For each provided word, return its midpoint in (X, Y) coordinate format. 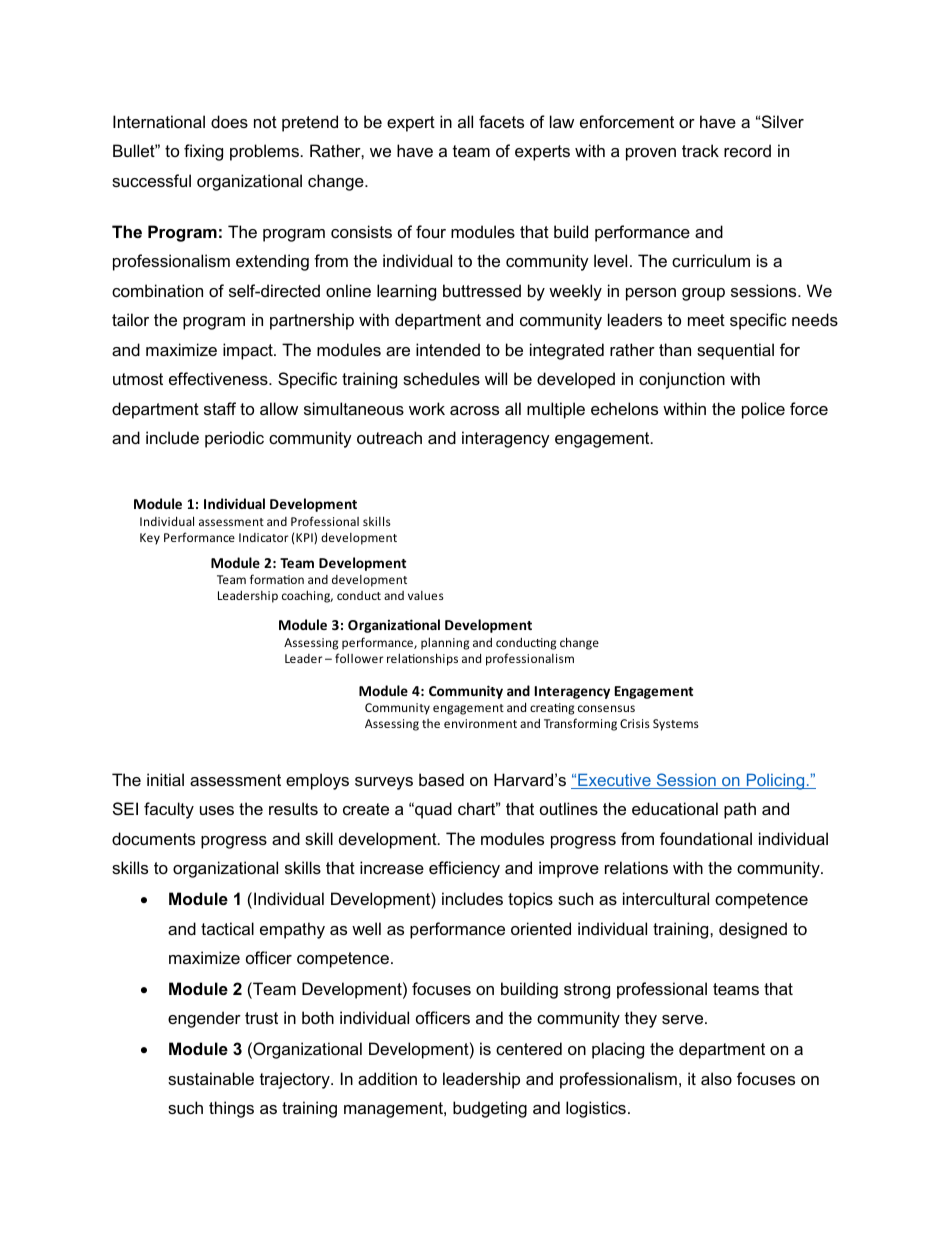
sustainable (211, 1078)
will (496, 378)
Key (150, 539)
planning (445, 643)
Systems (676, 725)
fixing (203, 152)
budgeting (490, 1109)
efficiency (464, 869)
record (747, 150)
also (716, 1078)
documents (153, 838)
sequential (735, 351)
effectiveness (219, 378)
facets (501, 121)
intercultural (666, 898)
